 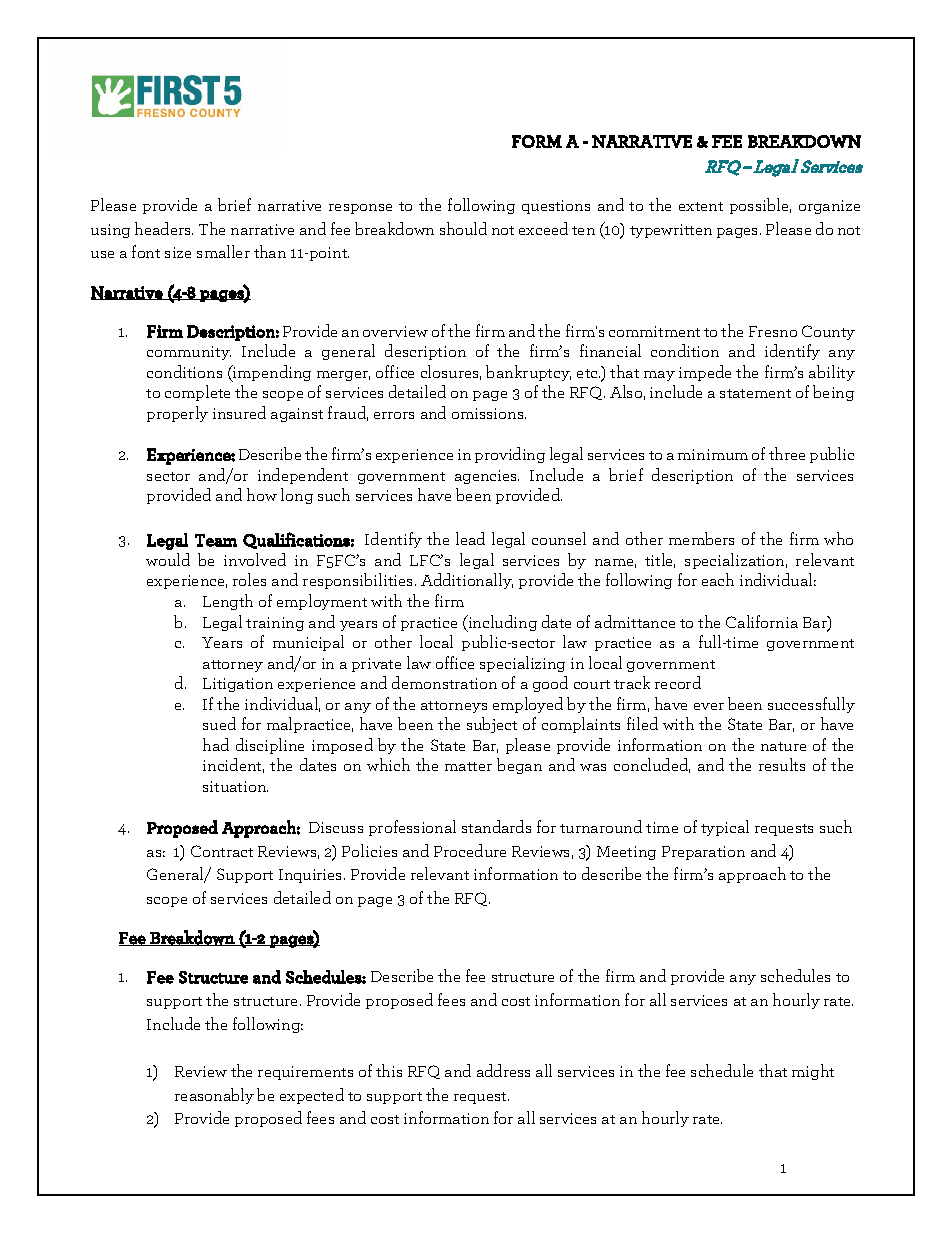 What do you see at coordinates (501, 623) in the page?
I see `including` at bounding box center [501, 623].
